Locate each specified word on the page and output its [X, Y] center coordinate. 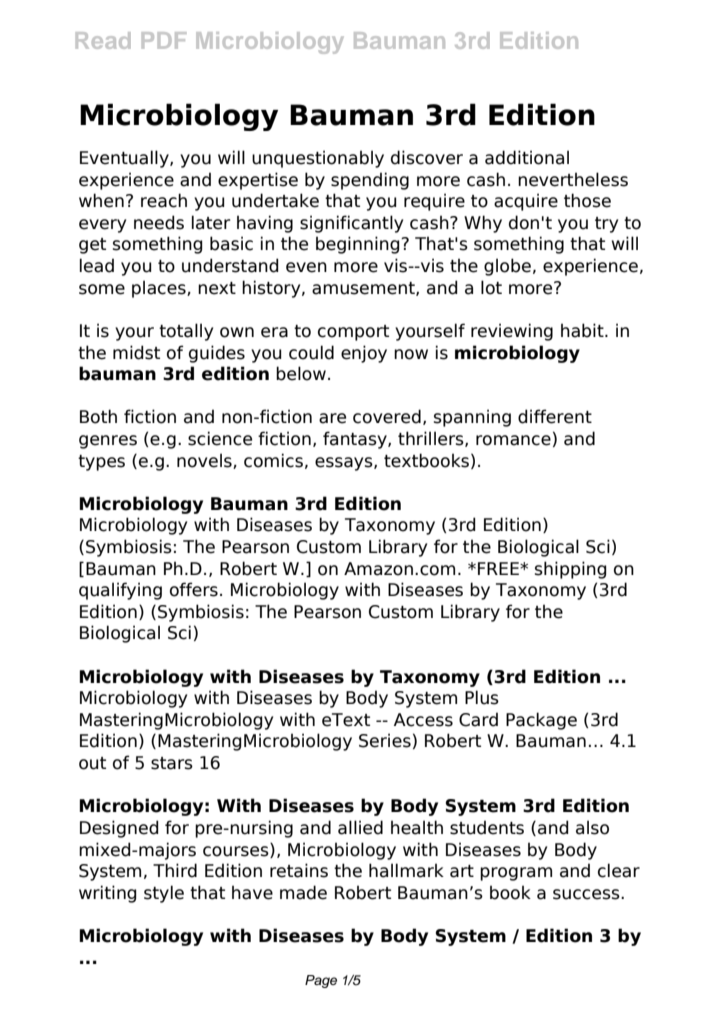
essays [345, 464]
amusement [364, 289]
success [587, 894]
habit [583, 330]
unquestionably [318, 159]
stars [172, 763]
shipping [571, 570]
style [164, 894]
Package [541, 721]
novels [205, 461]
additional [527, 157]
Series [385, 740]
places [160, 289]
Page [321, 981]
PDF [164, 40]
